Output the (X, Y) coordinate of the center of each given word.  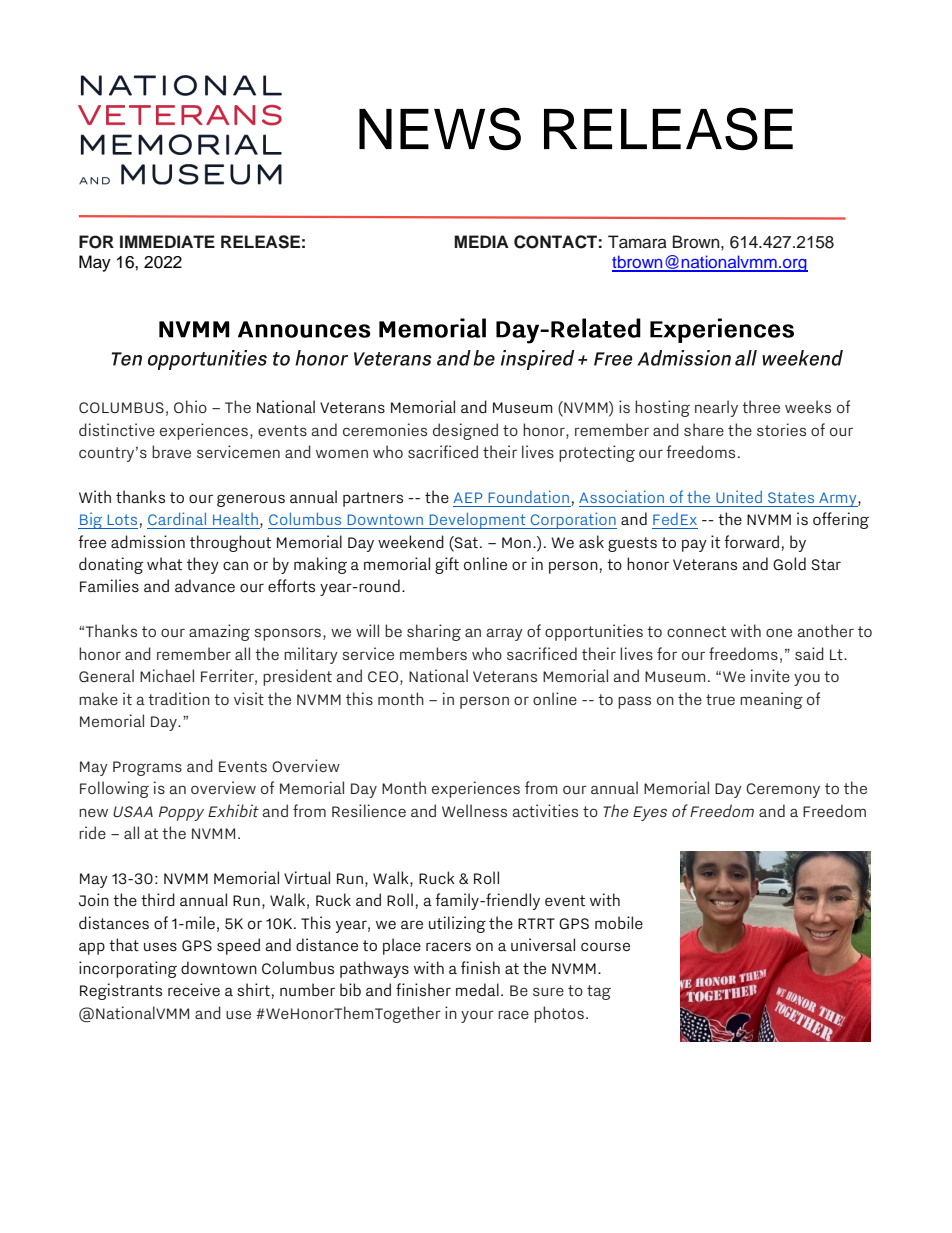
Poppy (181, 813)
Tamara (637, 242)
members (433, 653)
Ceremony (783, 790)
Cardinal (177, 518)
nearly (716, 408)
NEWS (440, 128)
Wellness (474, 810)
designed (465, 431)
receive (194, 989)
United (739, 496)
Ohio (190, 406)
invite (770, 675)
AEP (468, 497)
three (761, 406)
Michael (167, 675)
